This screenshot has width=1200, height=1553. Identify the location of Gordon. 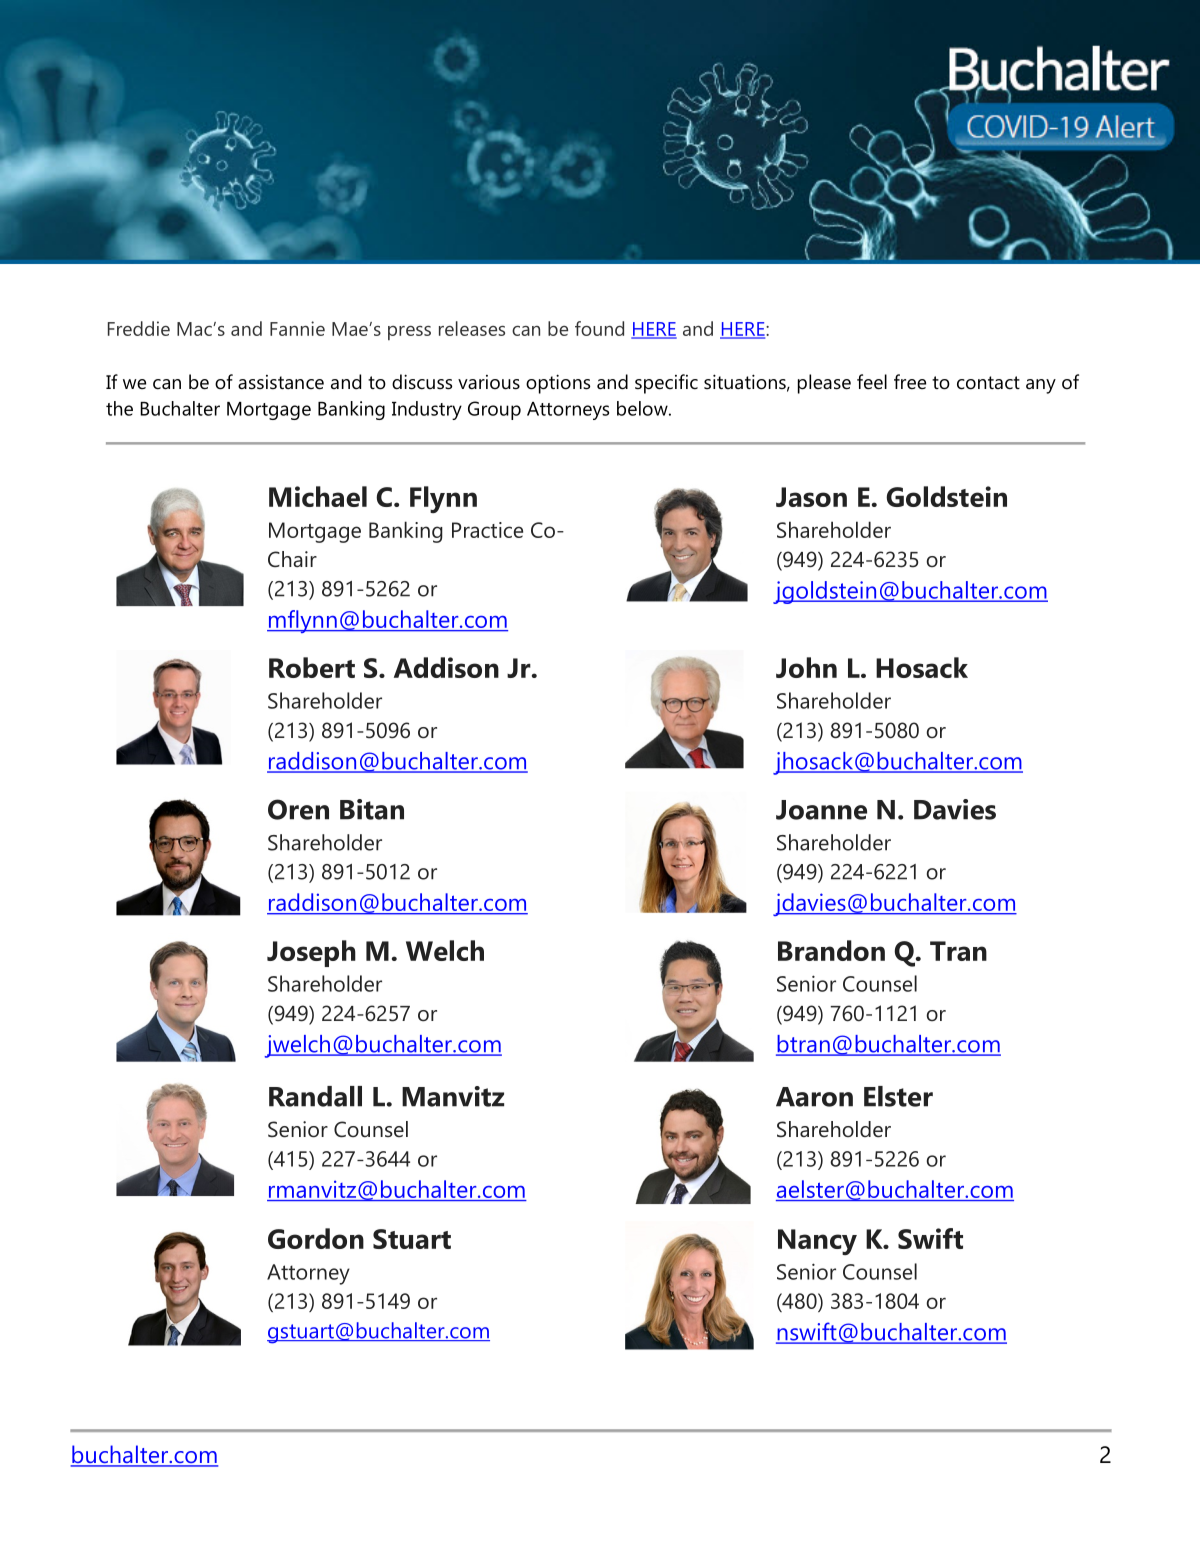
(316, 1238).
